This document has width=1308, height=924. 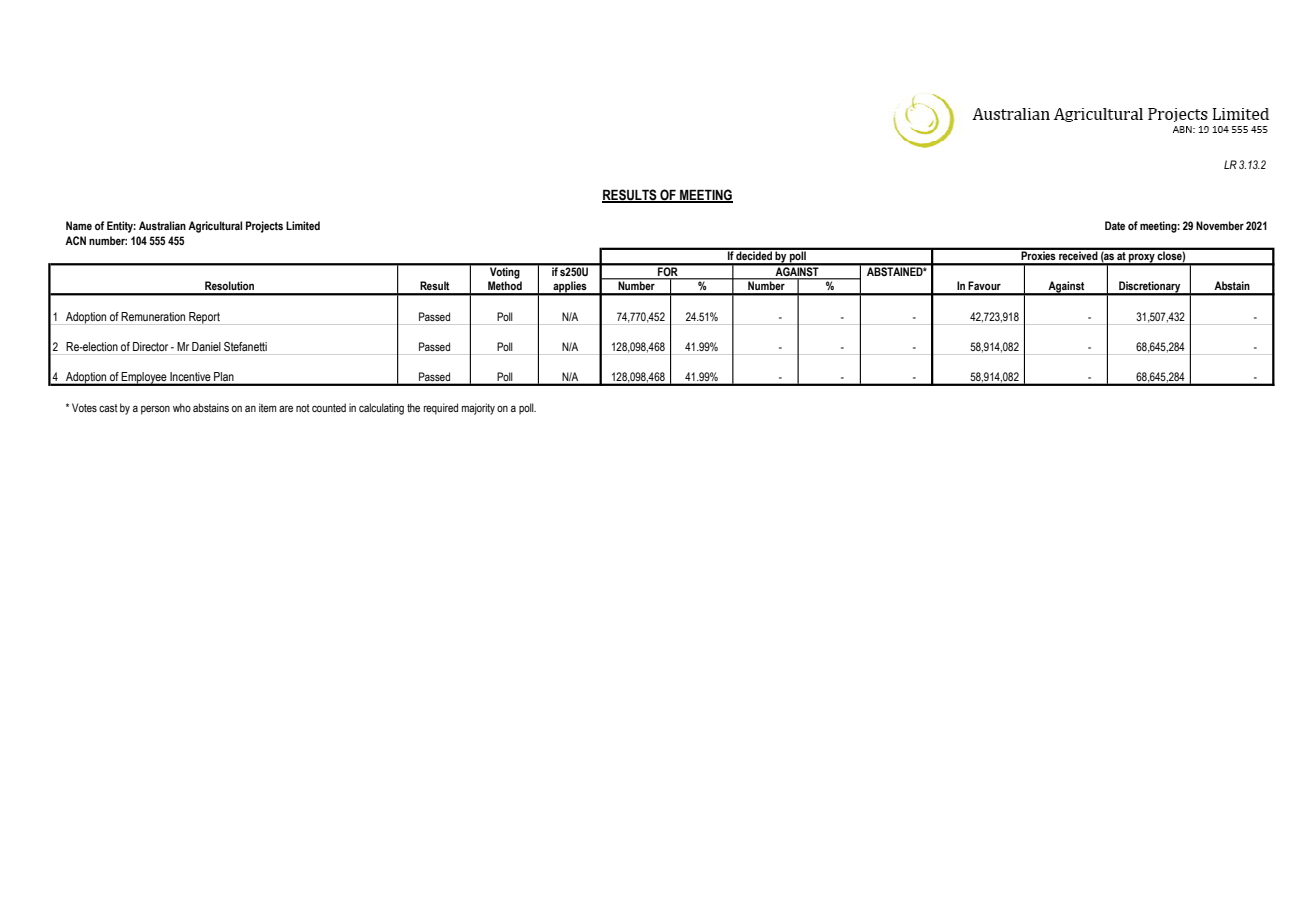 What do you see at coordinates (303, 225) in the document?
I see `Limited` at bounding box center [303, 225].
